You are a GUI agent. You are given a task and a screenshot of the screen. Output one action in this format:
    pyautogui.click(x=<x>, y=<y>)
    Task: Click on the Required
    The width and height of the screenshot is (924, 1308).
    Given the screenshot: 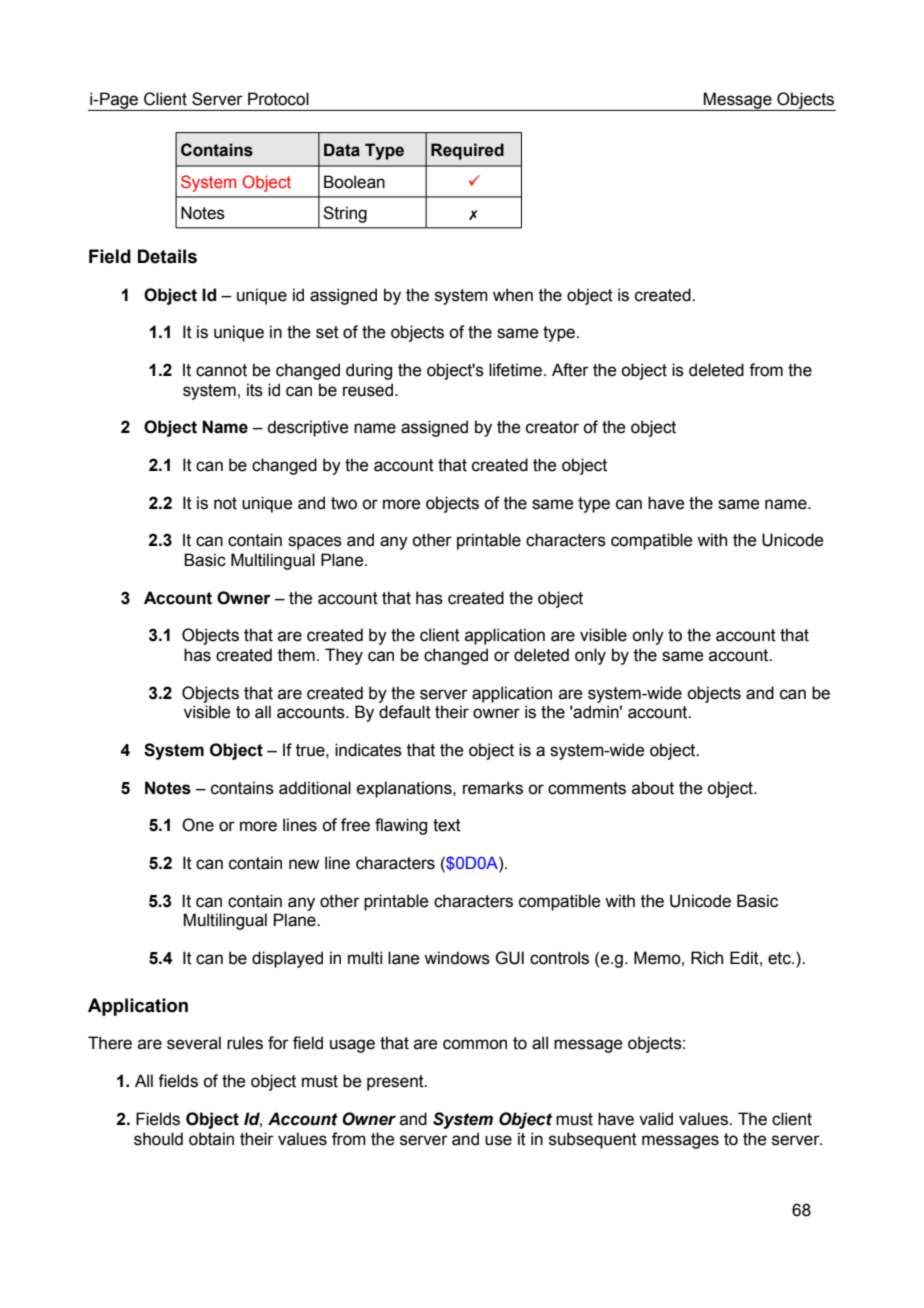 What is the action you would take?
    pyautogui.click(x=467, y=151)
